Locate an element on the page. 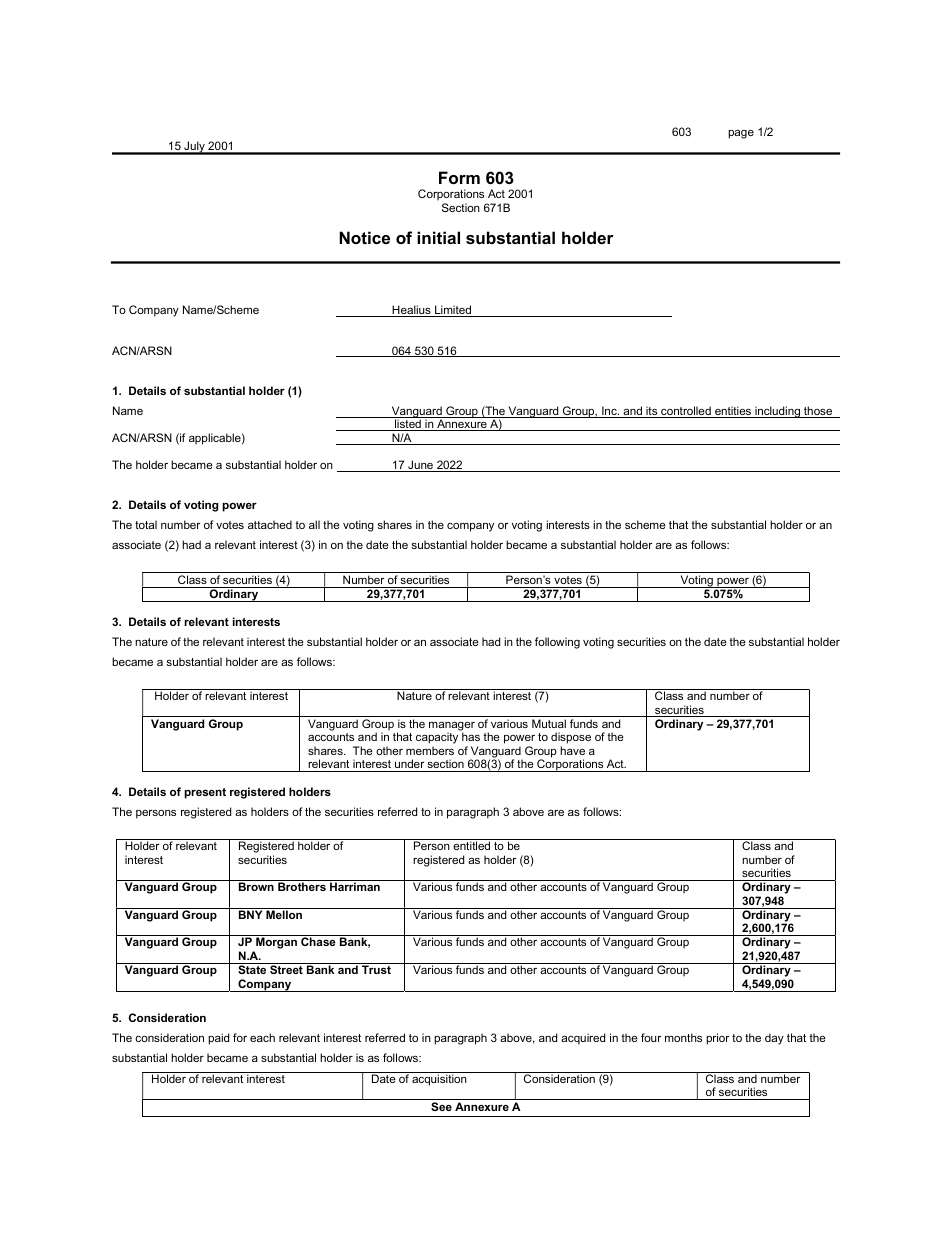 The image size is (952, 1233). total is located at coordinates (146, 524).
